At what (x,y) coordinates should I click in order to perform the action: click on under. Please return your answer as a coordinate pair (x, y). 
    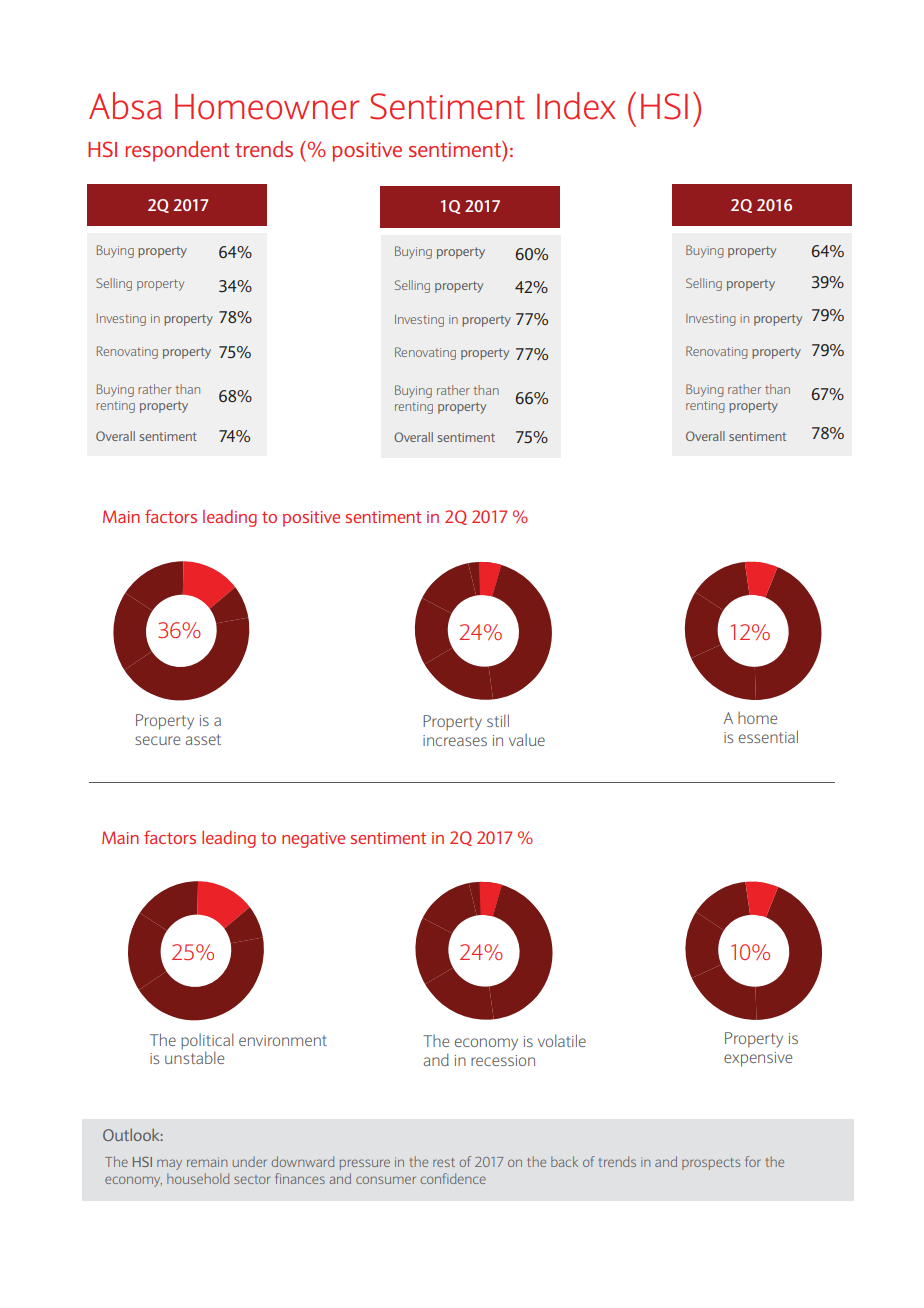
    Looking at the image, I should click on (250, 1161).
